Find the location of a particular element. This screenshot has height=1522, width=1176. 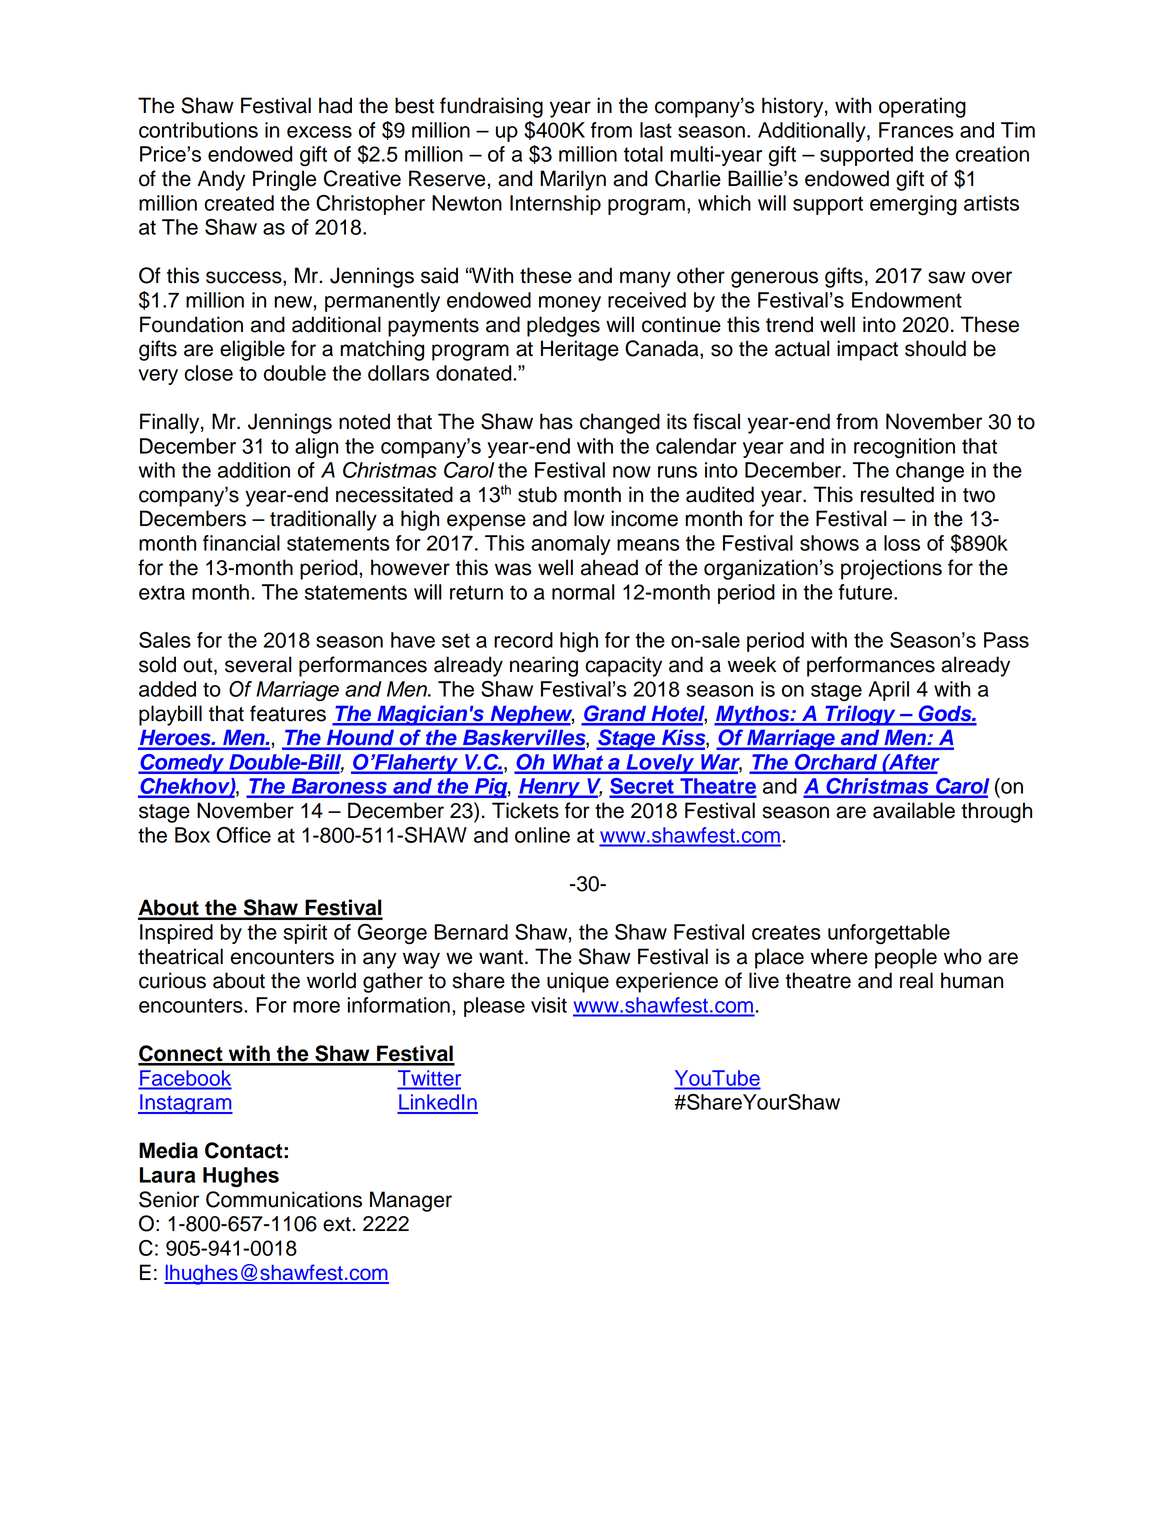

online is located at coordinates (542, 835).
